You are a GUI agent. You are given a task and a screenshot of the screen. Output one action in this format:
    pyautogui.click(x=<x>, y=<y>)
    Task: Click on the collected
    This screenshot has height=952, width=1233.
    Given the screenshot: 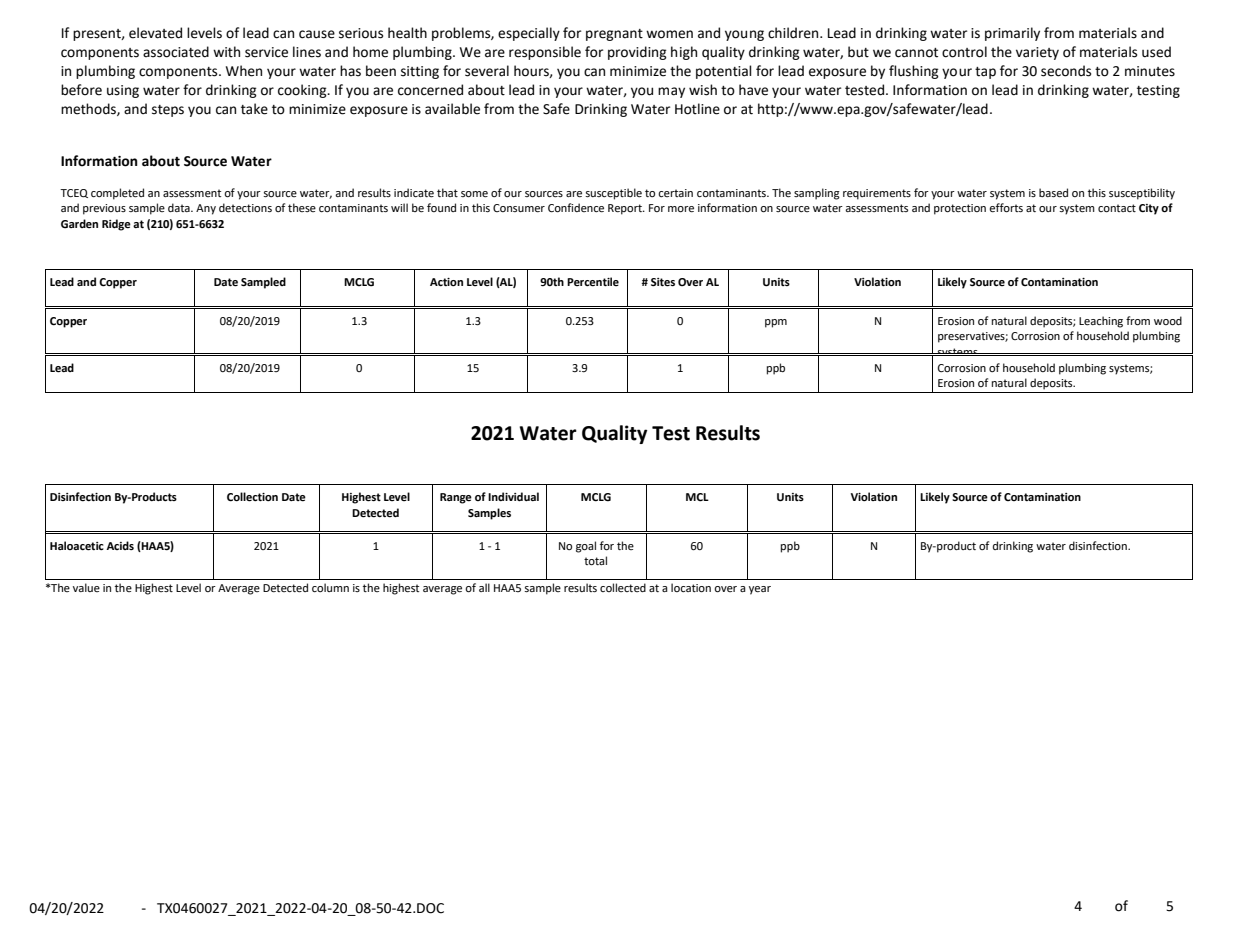 What is the action you would take?
    pyautogui.click(x=623, y=587)
